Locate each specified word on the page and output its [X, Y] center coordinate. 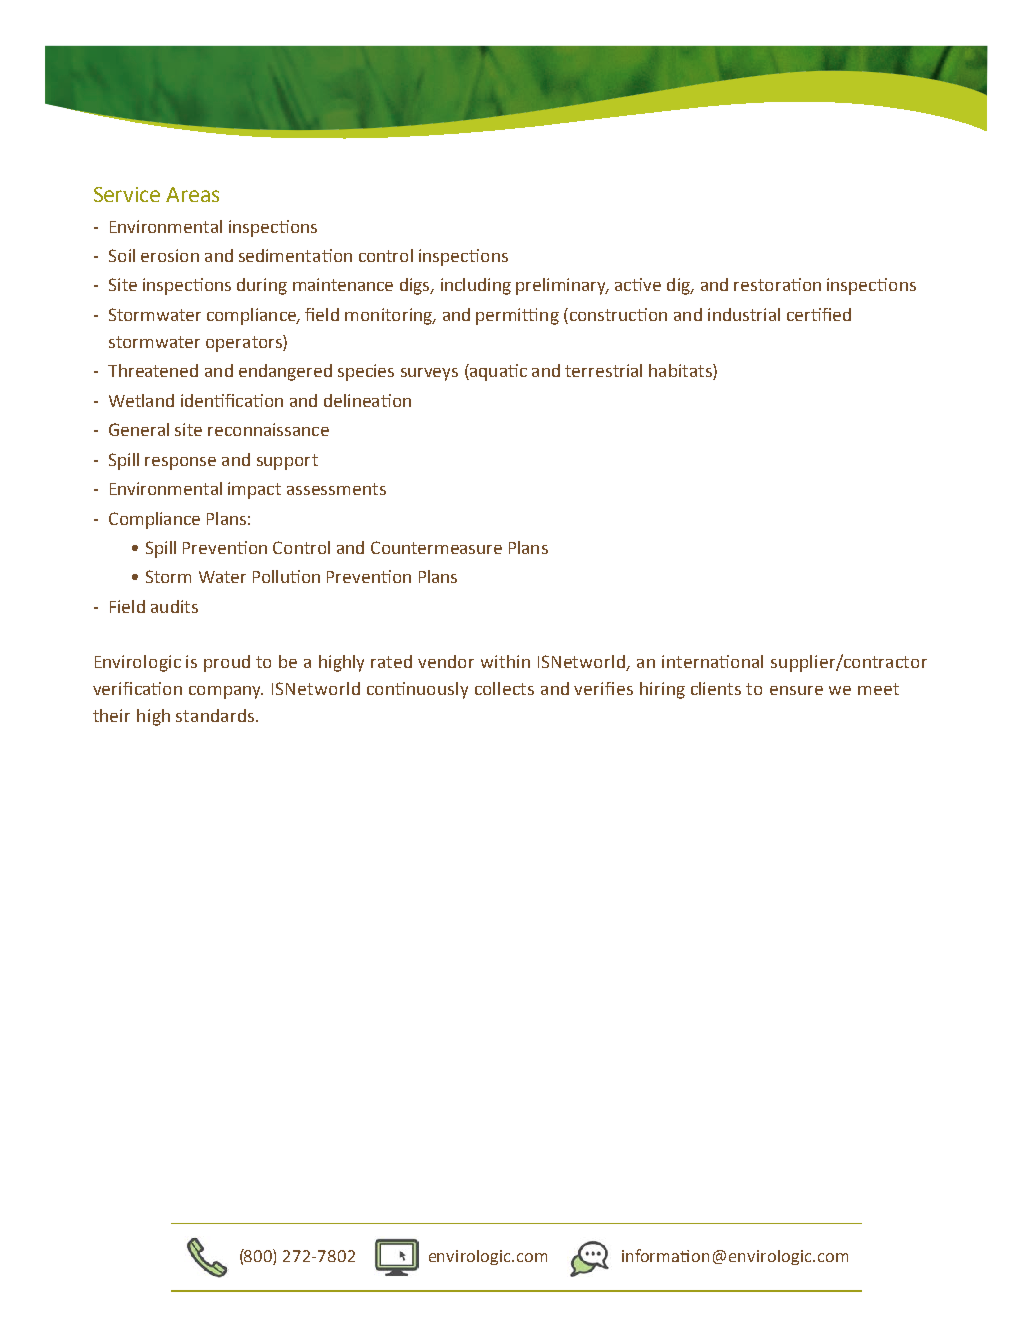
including [476, 286]
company [226, 692]
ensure [796, 690]
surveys [429, 374]
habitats [681, 372]
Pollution [286, 576]
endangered [285, 372]
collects [504, 688]
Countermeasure [436, 547]
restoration [777, 284]
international [712, 661]
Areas [192, 194]
